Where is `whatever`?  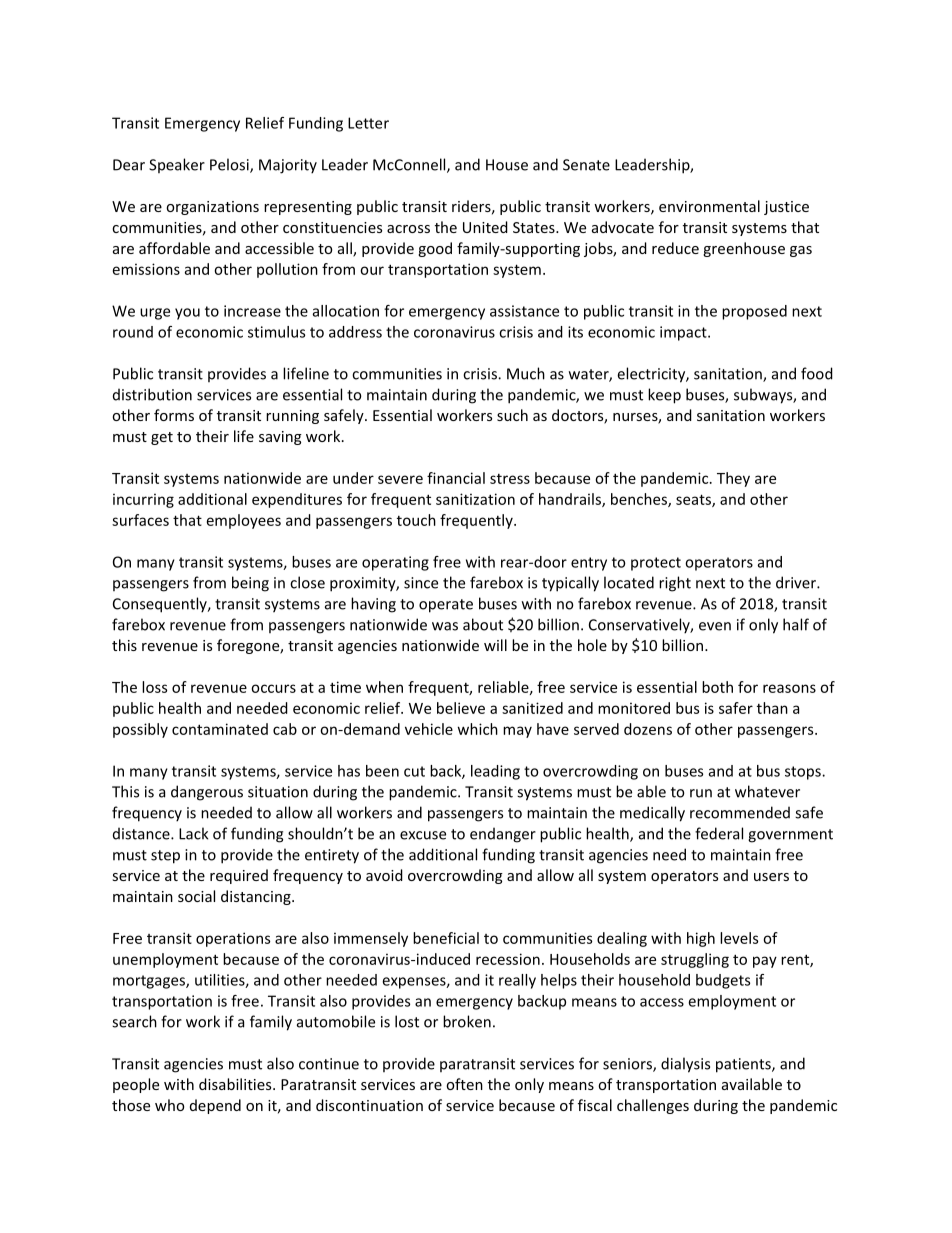 whatever is located at coordinates (767, 791).
